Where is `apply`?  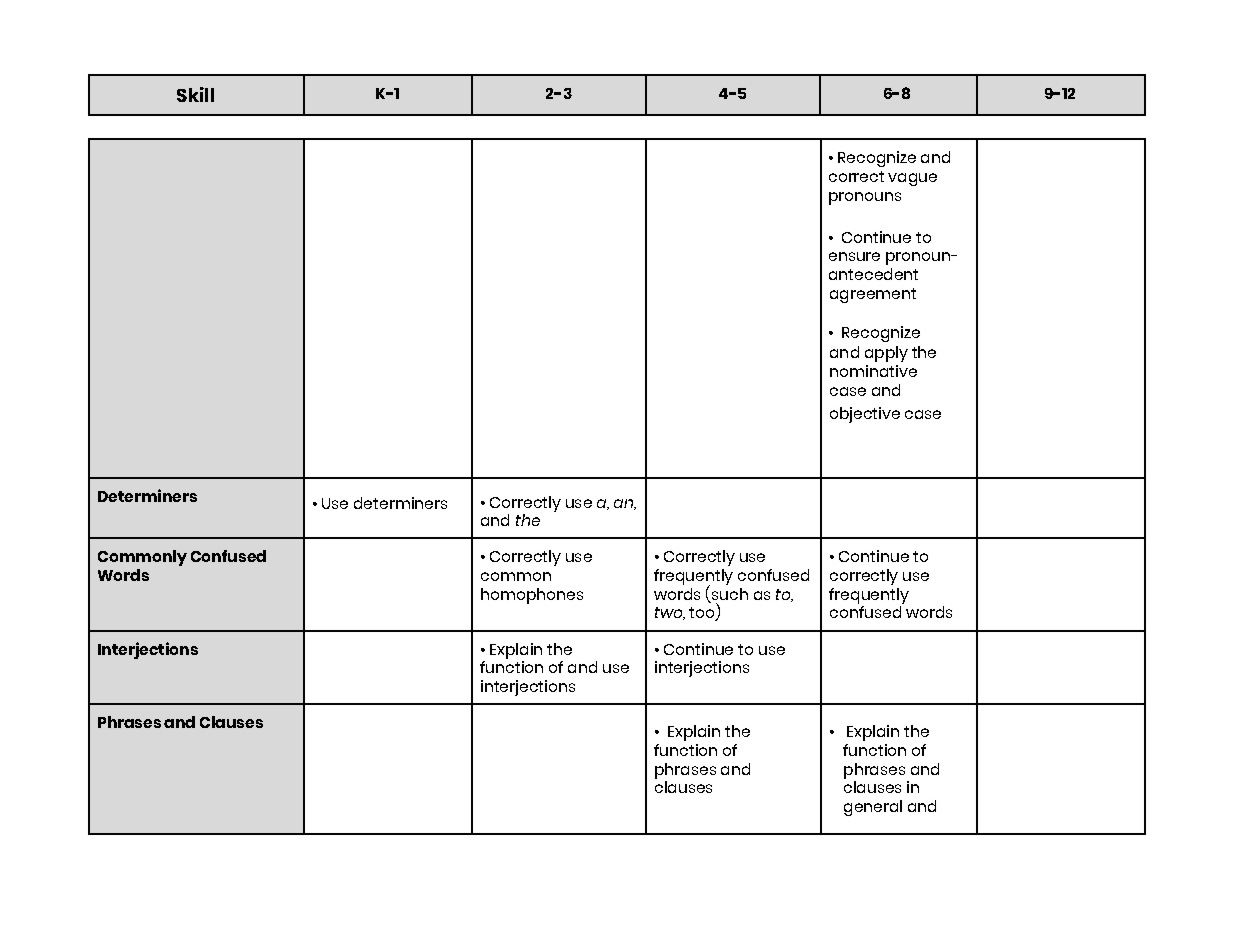 apply is located at coordinates (886, 354).
